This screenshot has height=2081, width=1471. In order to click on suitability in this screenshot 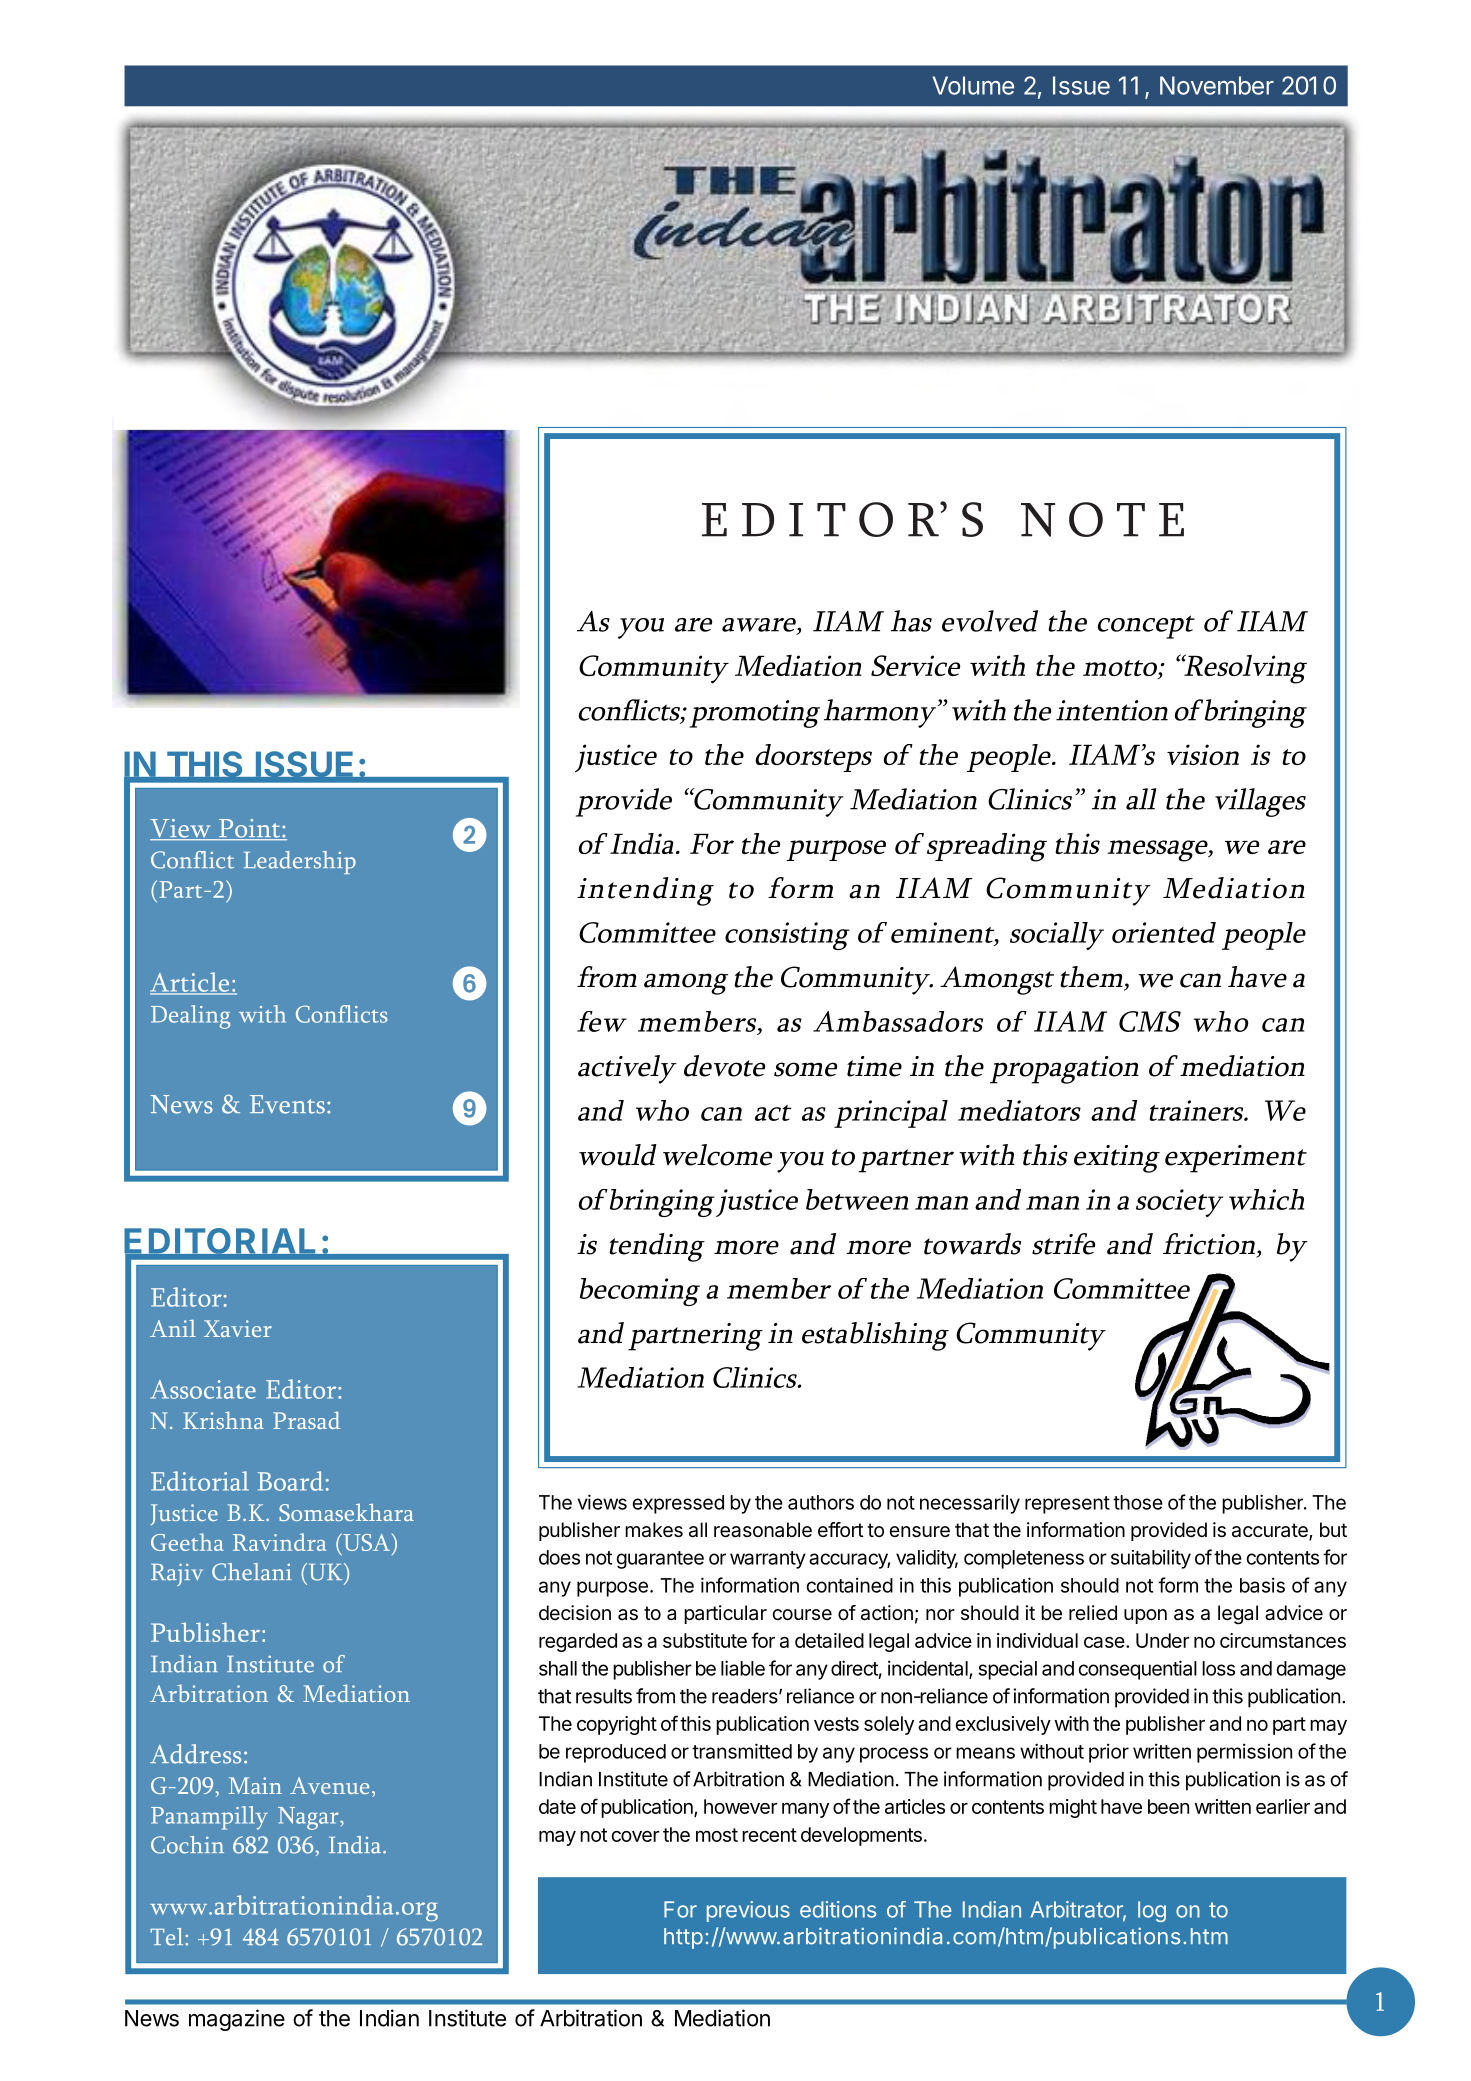, I will do `click(1151, 1559)`.
